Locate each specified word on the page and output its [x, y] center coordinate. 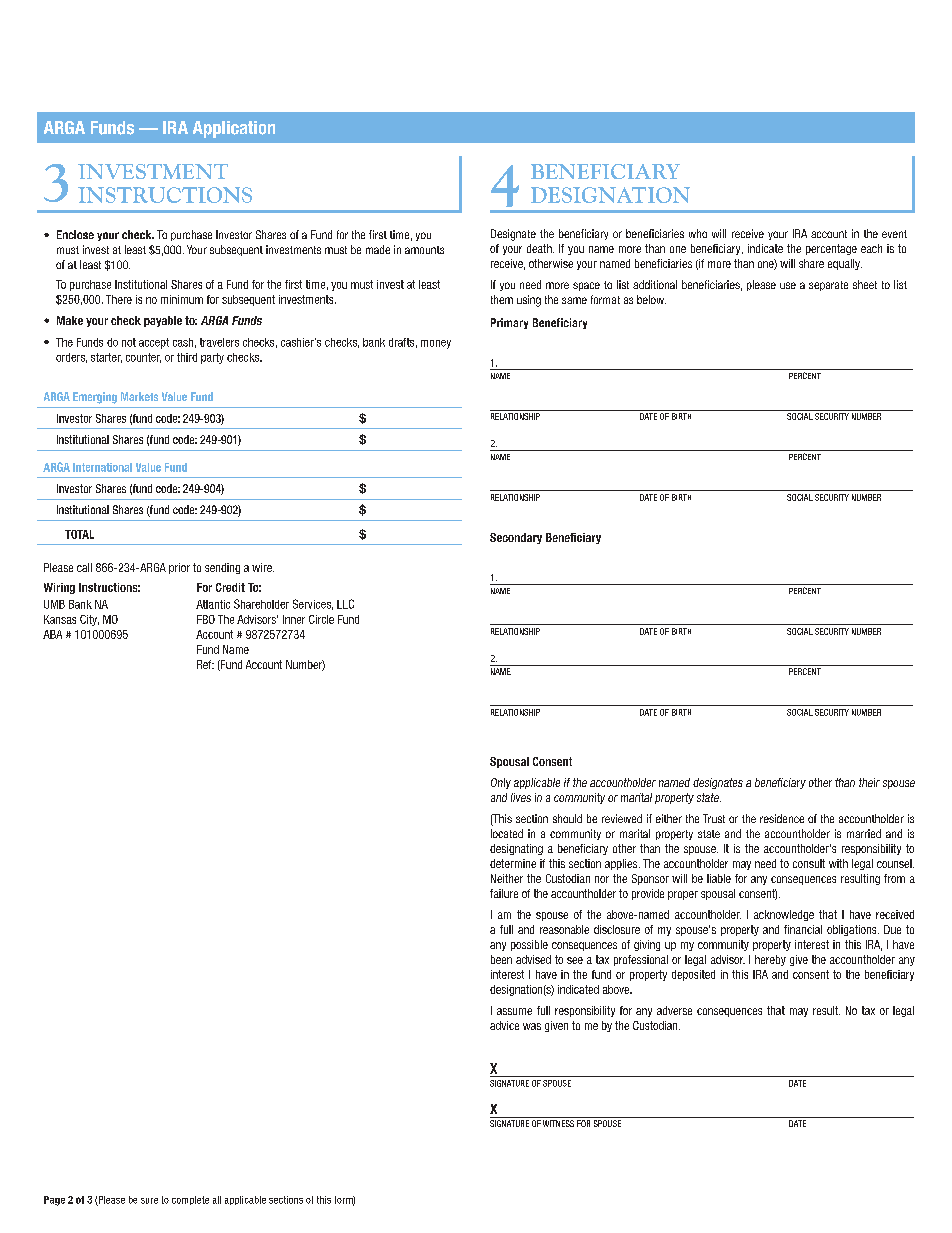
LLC [345, 604]
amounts [424, 250]
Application [234, 129]
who [698, 233]
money [436, 344]
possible [529, 945]
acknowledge [784, 915]
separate [828, 286]
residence [782, 818]
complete [190, 1200]
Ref [205, 664]
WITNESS [558, 1123]
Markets [139, 396]
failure [504, 893]
